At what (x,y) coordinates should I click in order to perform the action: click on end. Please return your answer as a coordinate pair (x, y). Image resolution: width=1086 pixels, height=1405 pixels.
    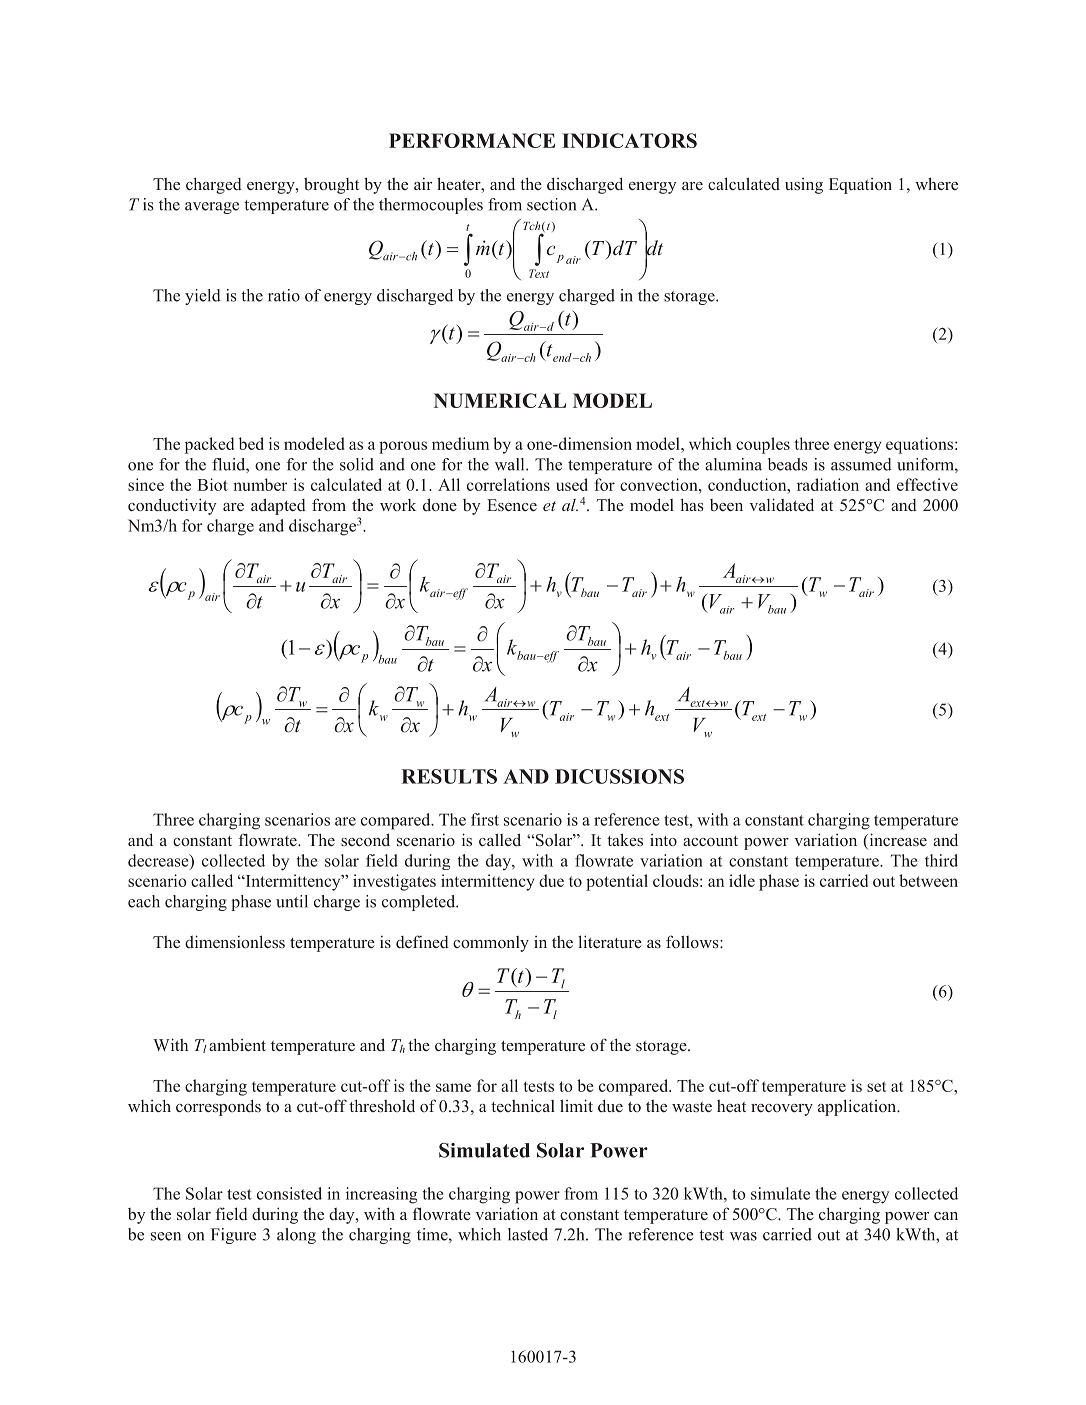
    Looking at the image, I should click on (563, 357).
